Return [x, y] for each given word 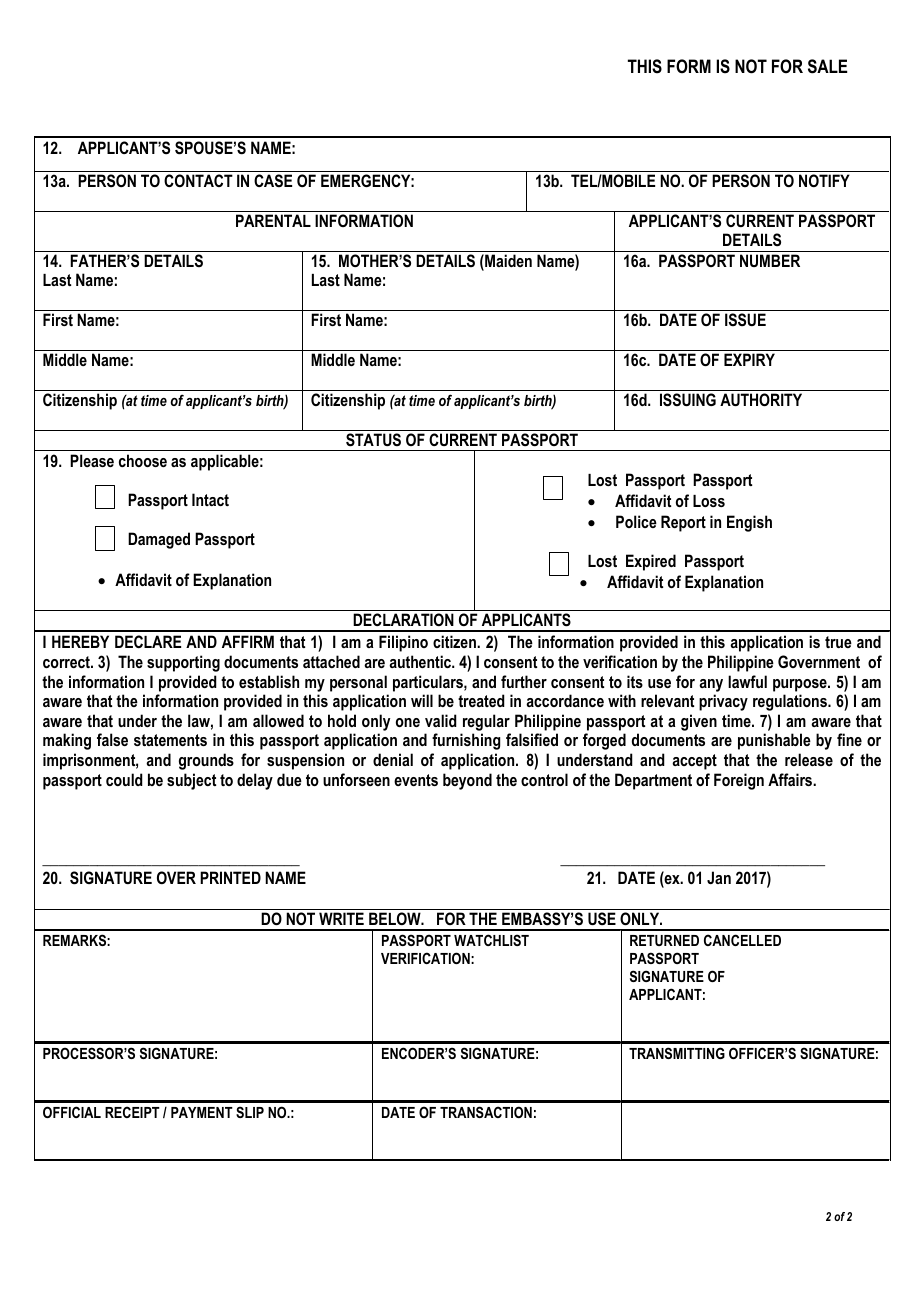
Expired [651, 562]
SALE [827, 66]
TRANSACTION [486, 1112]
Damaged [159, 540]
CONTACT [198, 180]
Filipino [403, 643]
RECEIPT [132, 1112]
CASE [273, 180]
